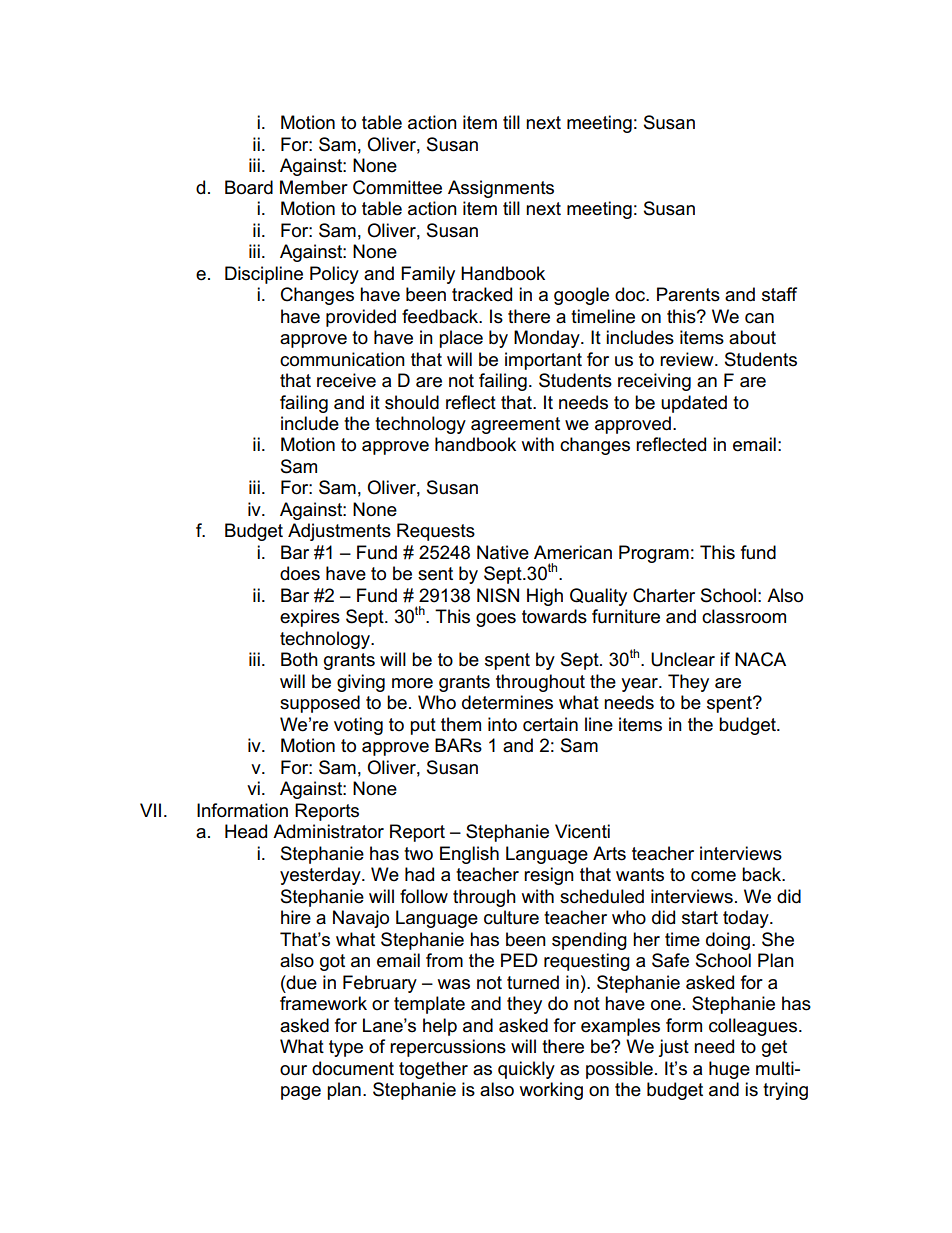 This page has height=1233, width=952. I want to click on Requests, so click(436, 532).
